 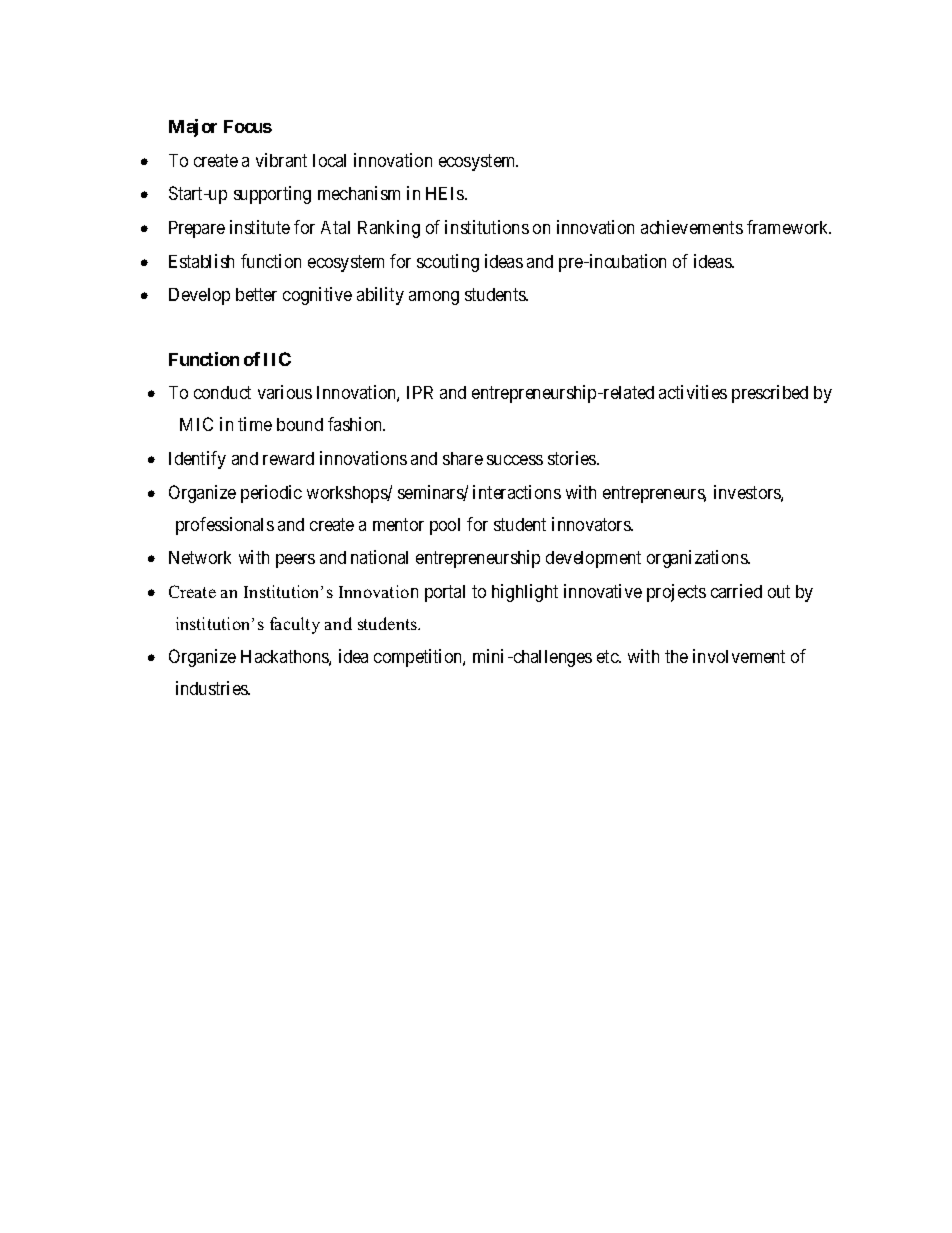 What do you see at coordinates (692, 227) in the screenshot?
I see `achievements` at bounding box center [692, 227].
